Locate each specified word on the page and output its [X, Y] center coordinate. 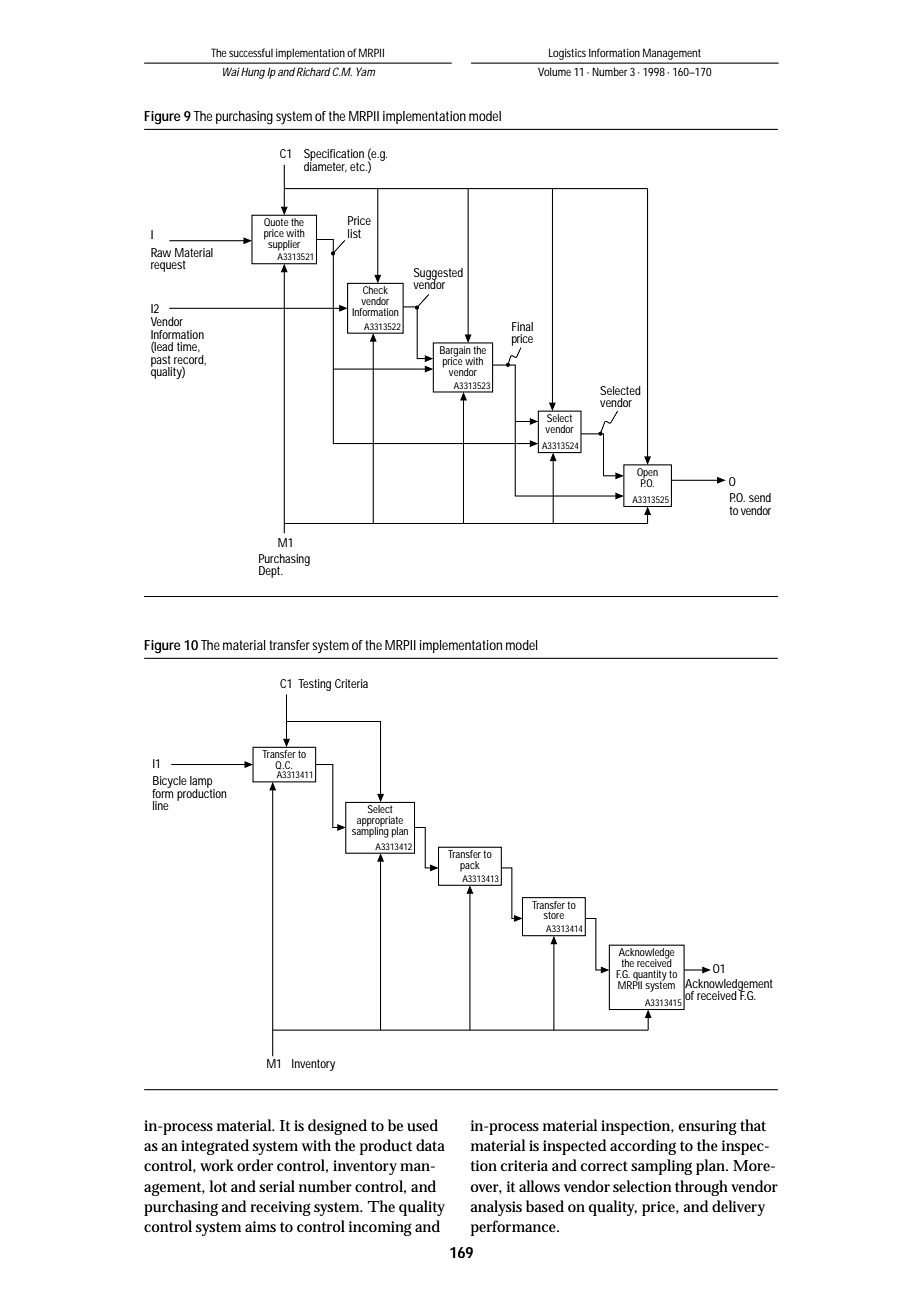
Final [522, 326]
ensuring [707, 1127]
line [161, 805]
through [701, 1188]
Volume [554, 71]
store [553, 915]
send [760, 497]
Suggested [438, 275]
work [217, 1165]
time [188, 347]
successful [251, 52]
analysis [496, 1208]
